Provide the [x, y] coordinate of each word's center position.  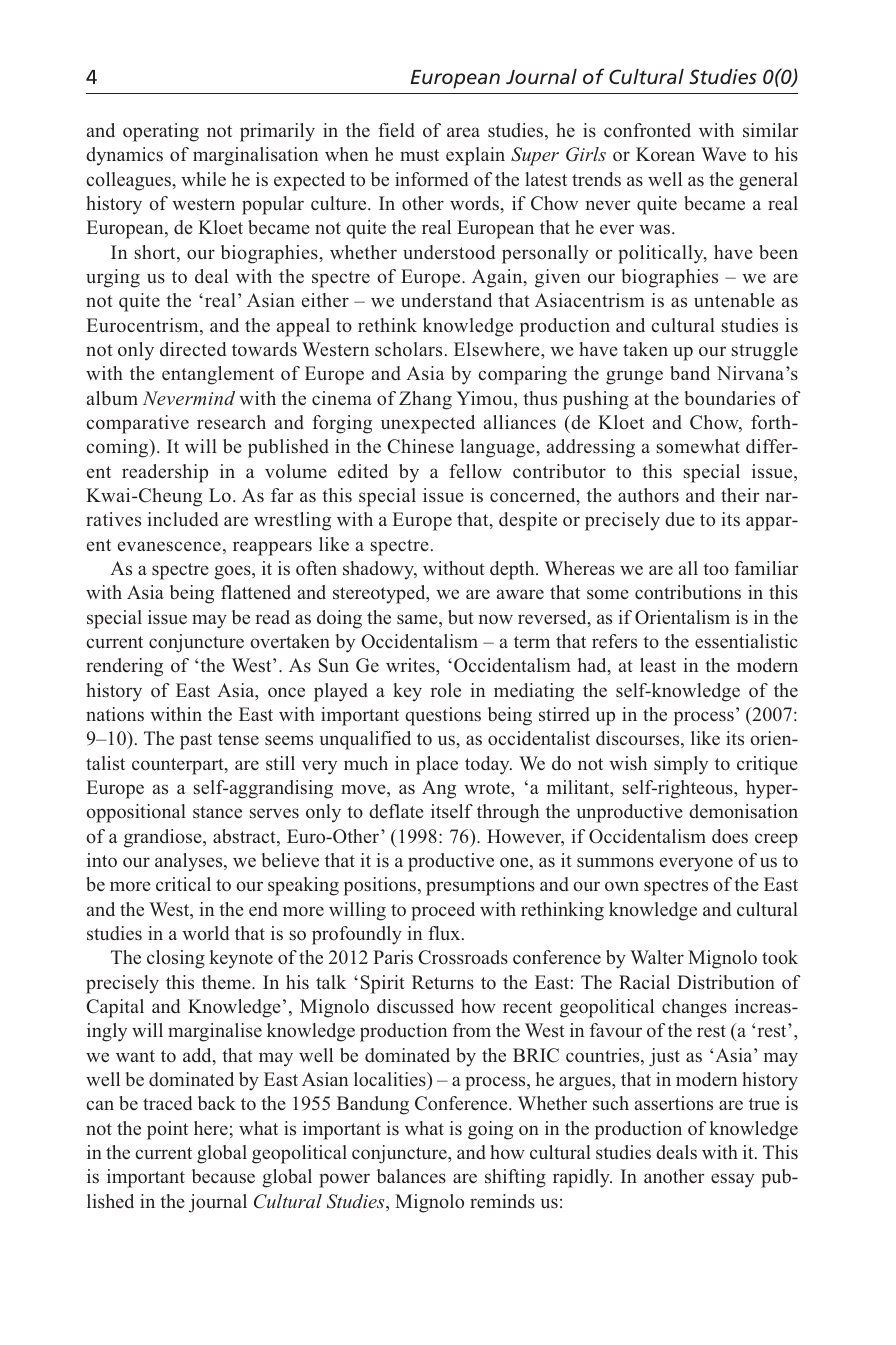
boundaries [729, 398]
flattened [256, 592]
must [419, 155]
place [437, 765]
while [203, 179]
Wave [723, 154]
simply [681, 765]
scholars [408, 349]
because [223, 1176]
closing [176, 959]
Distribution [726, 982]
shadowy [380, 570]
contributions [688, 592]
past [196, 741]
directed [193, 349]
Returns [443, 982]
